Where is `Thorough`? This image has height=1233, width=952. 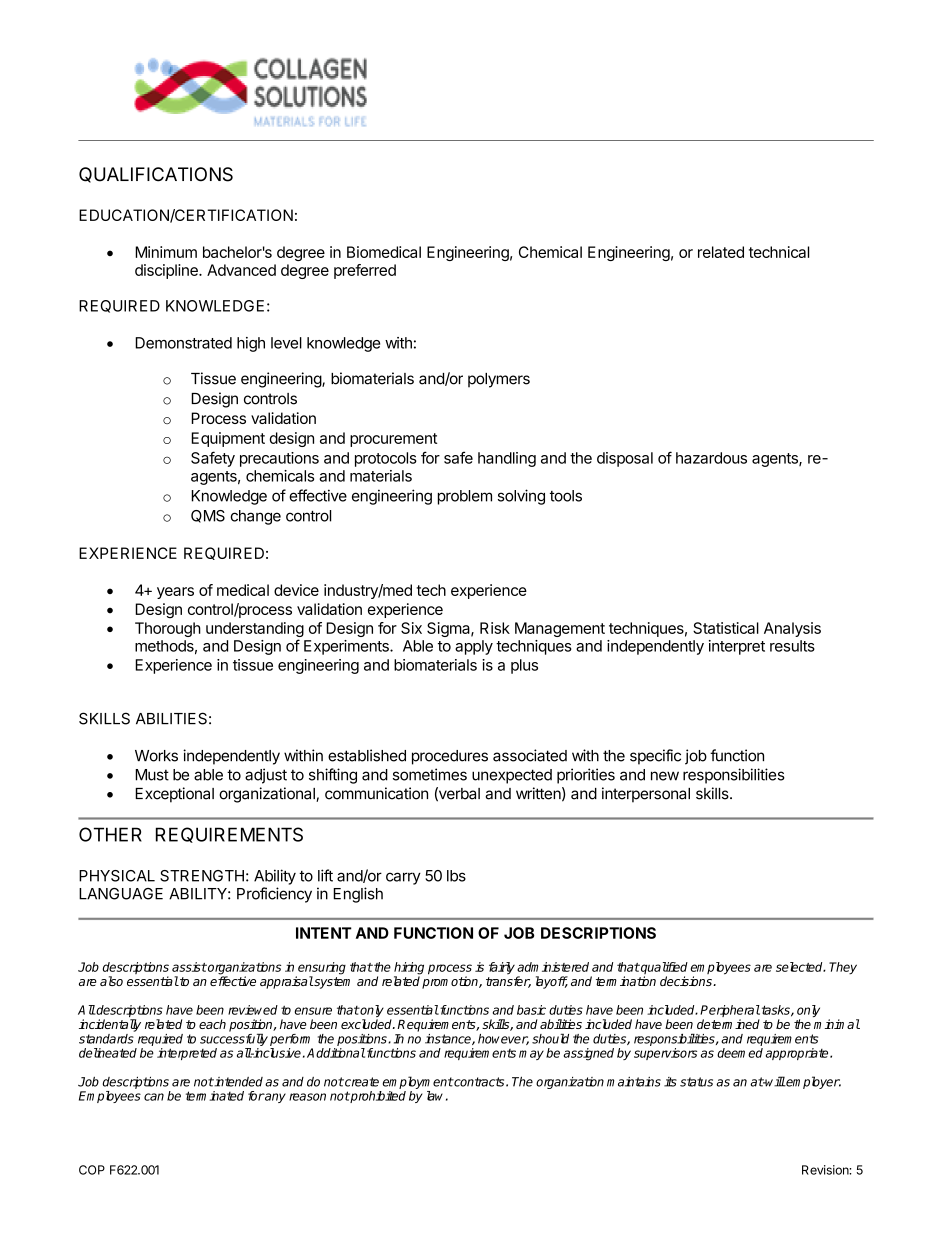 Thorough is located at coordinates (168, 629).
